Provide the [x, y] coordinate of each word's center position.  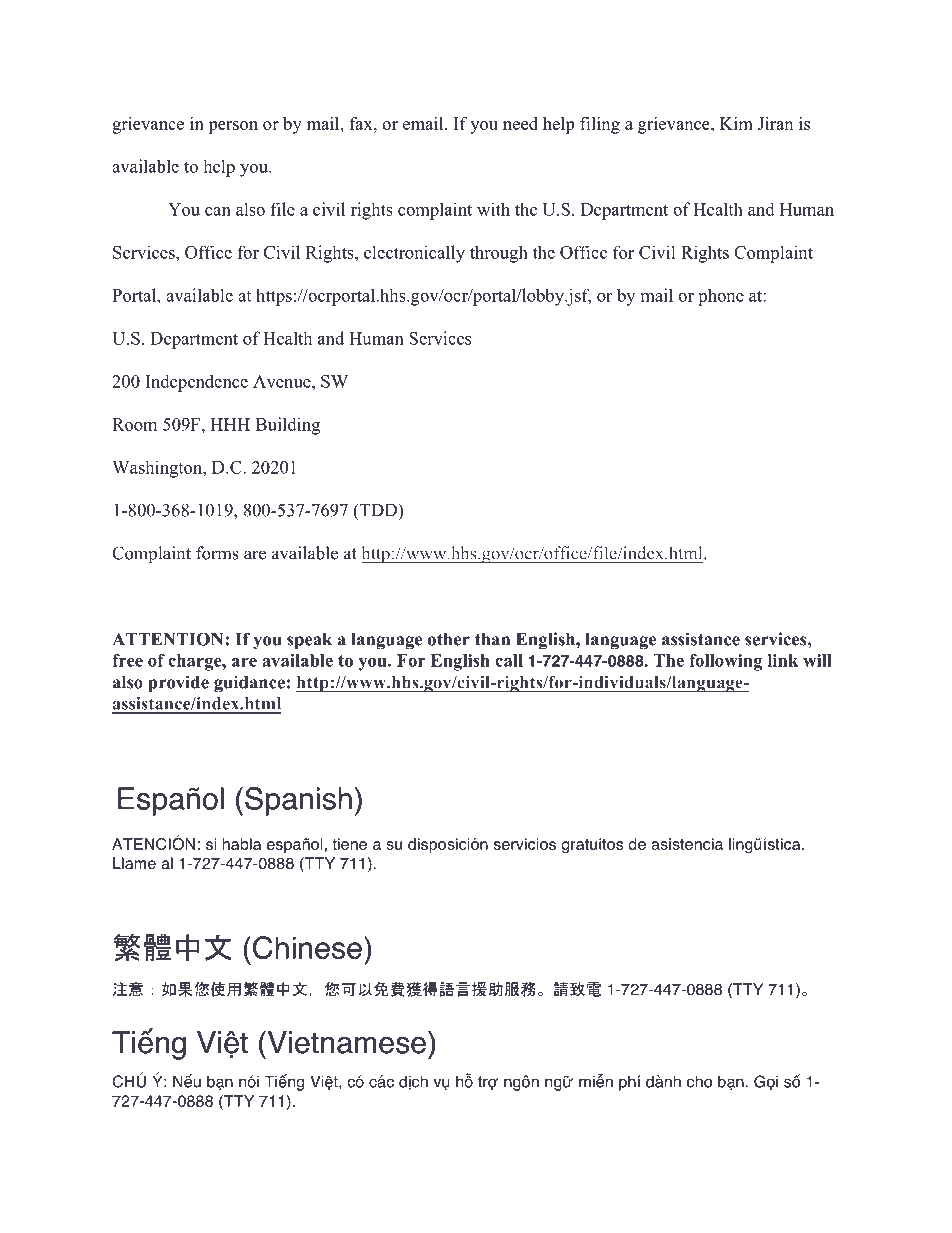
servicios [525, 844]
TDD [378, 511]
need [520, 123]
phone [721, 297]
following [726, 662]
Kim [736, 123]
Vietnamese [345, 1042]
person [233, 127]
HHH [230, 424]
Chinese [307, 947]
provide [178, 684]
